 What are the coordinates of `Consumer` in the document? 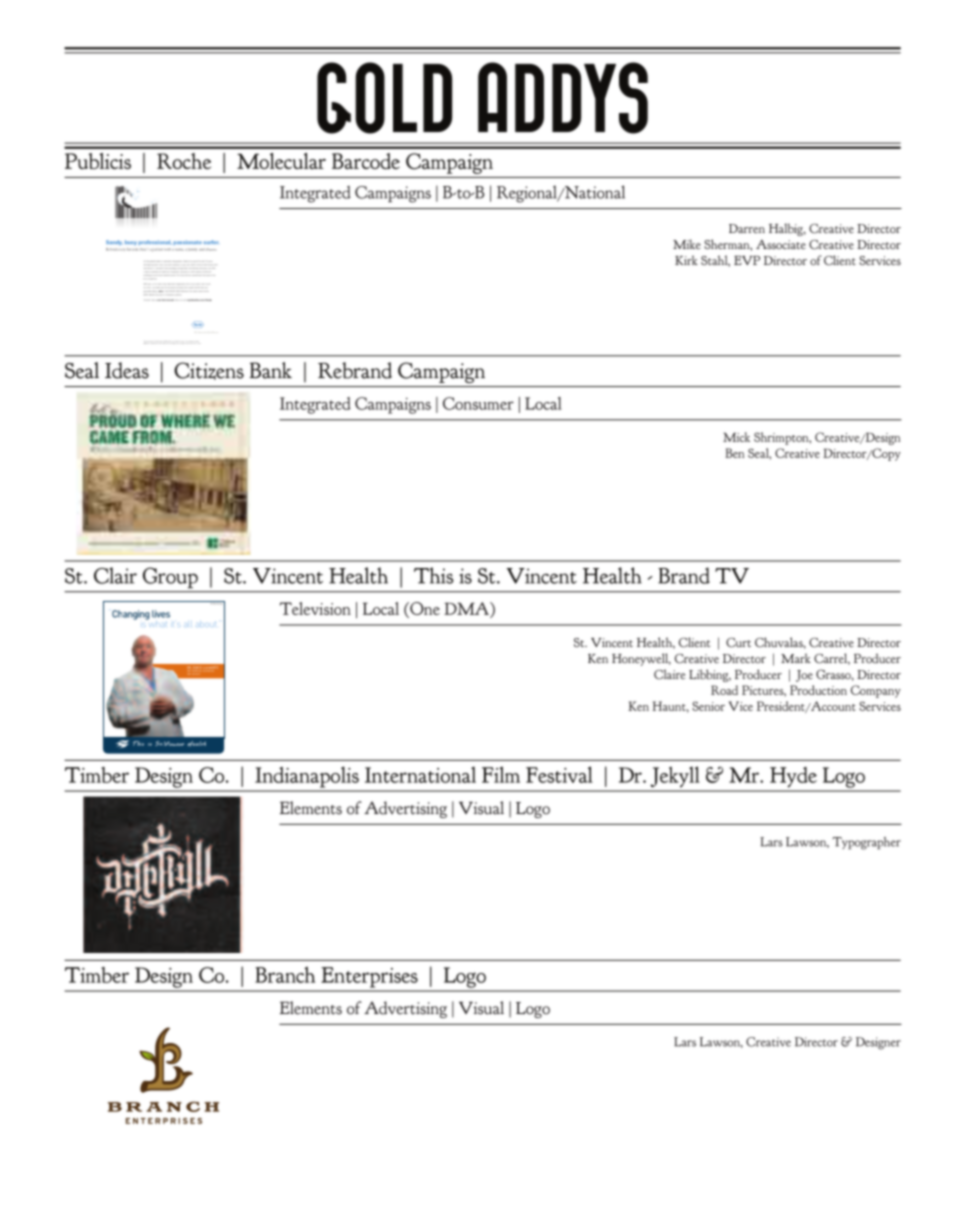 It's located at (478, 403).
